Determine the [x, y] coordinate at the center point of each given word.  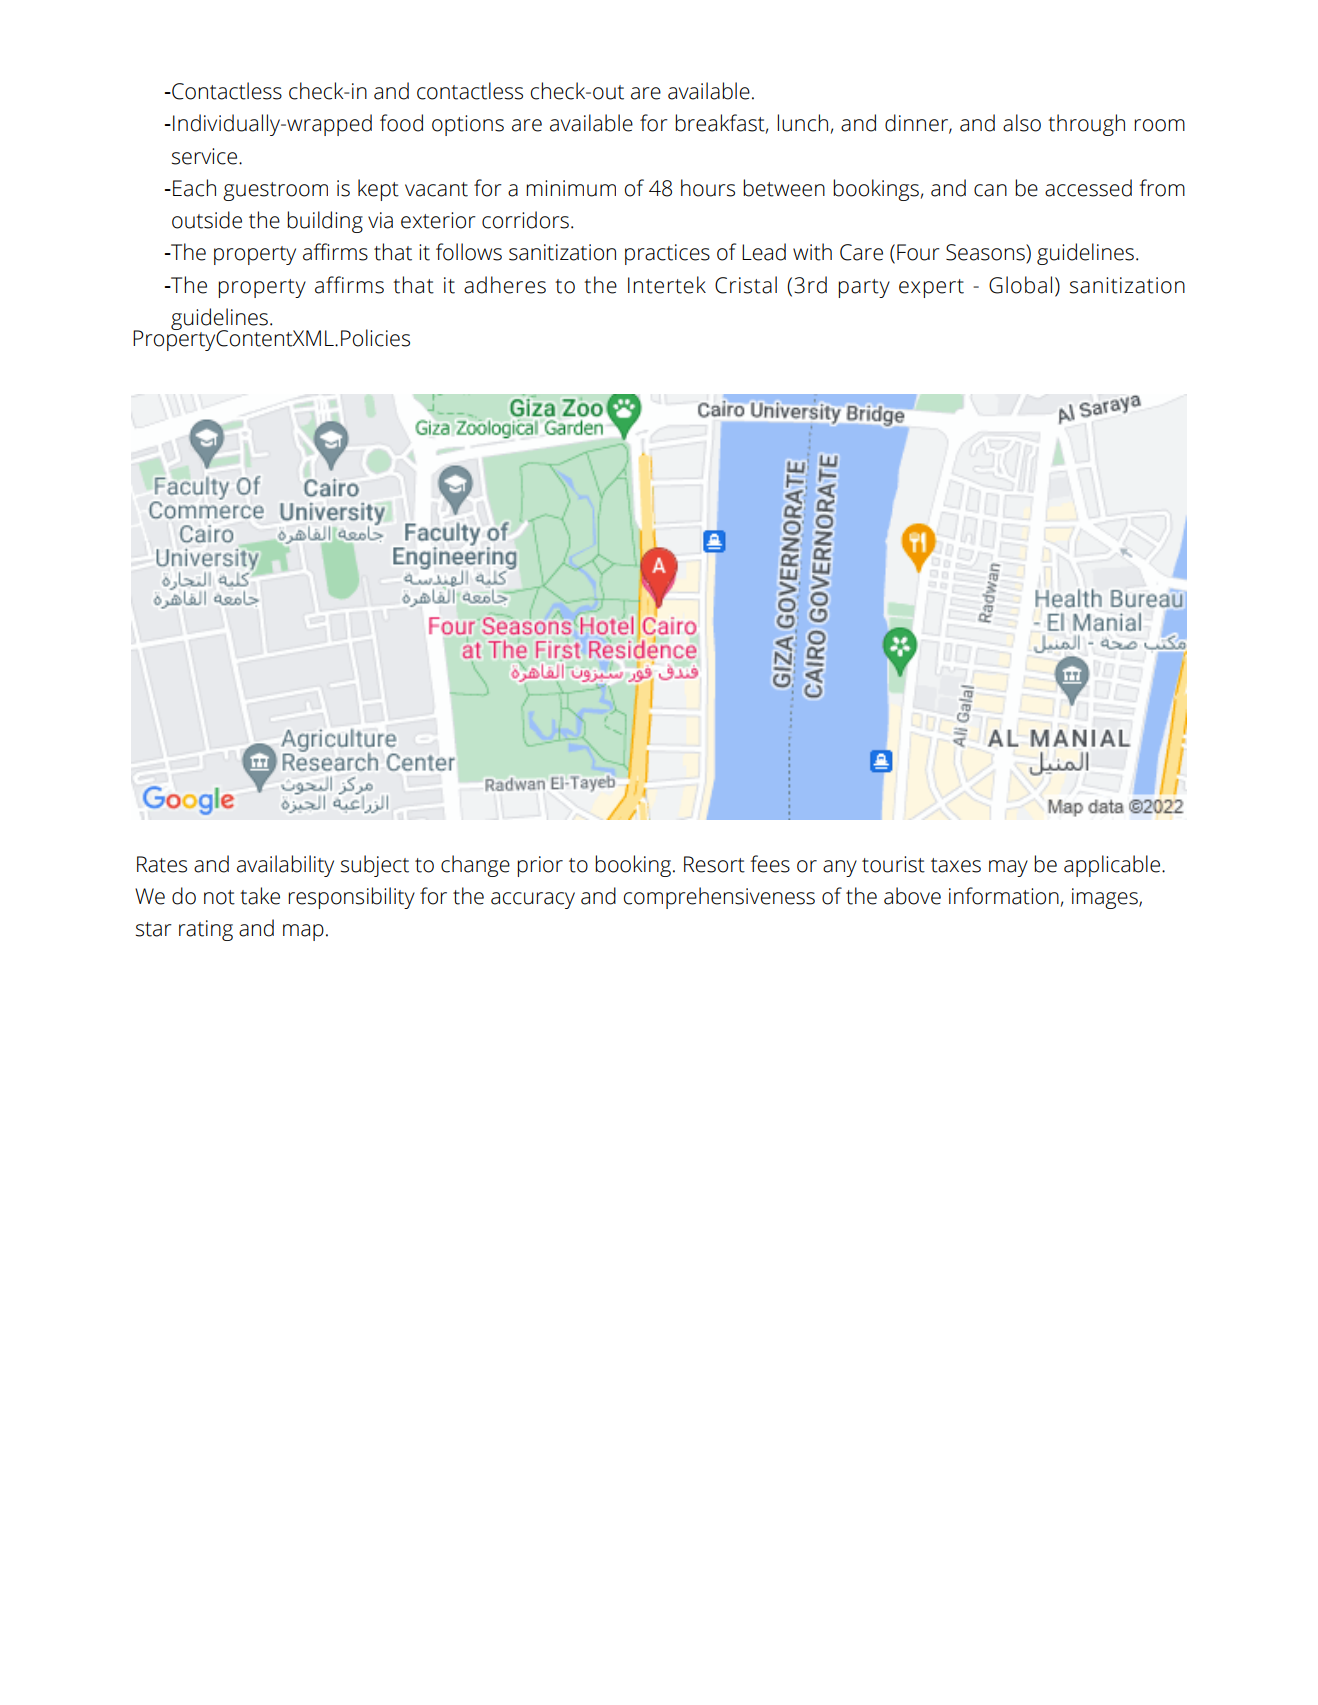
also [1022, 123]
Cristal [746, 285]
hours [708, 188]
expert [931, 288]
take [260, 896]
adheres [505, 285]
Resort [714, 864]
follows [469, 252]
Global [1020, 285]
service [204, 156]
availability [285, 866]
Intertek [667, 285]
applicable [1113, 866]
